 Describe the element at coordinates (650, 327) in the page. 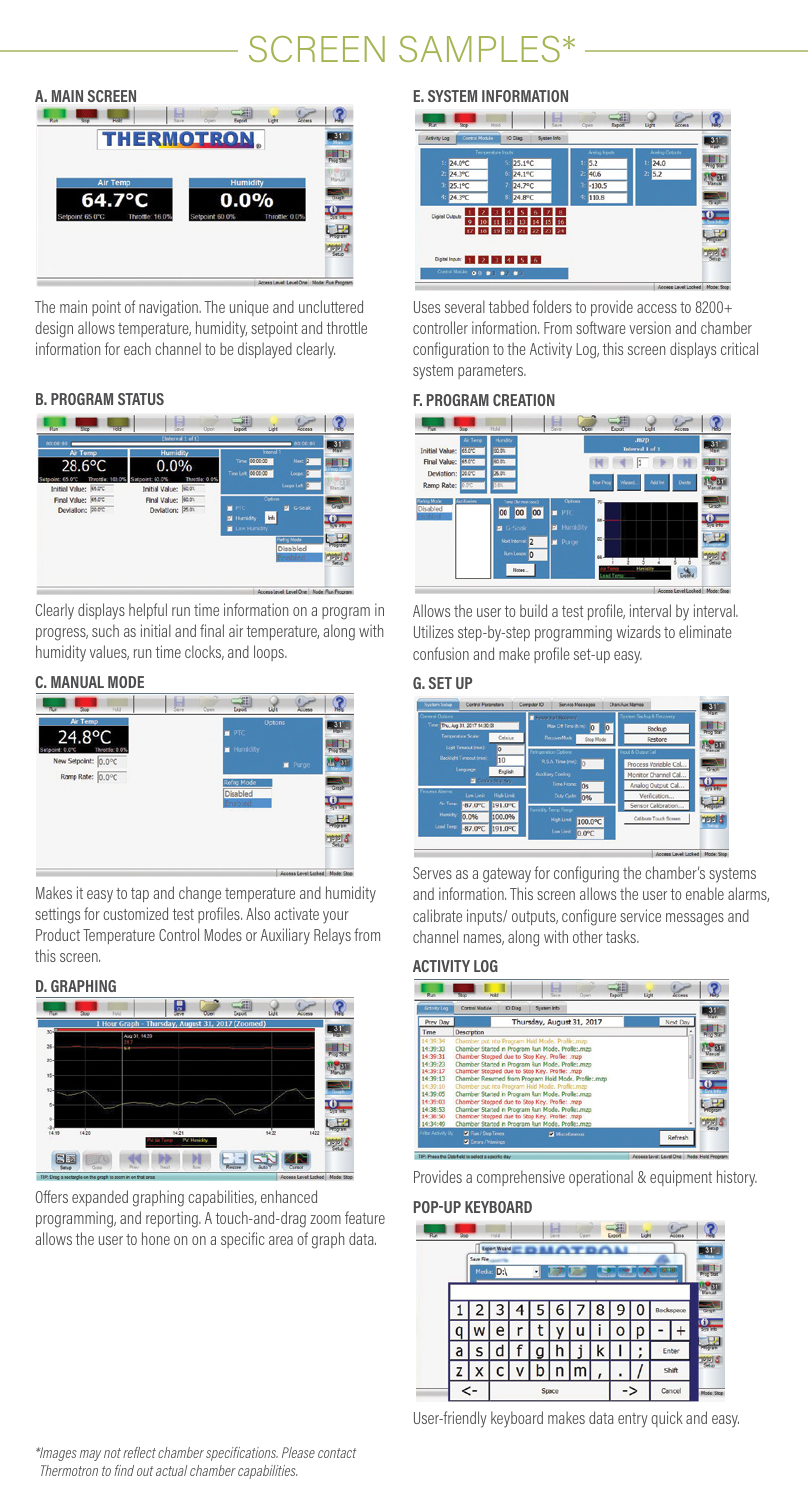

I see `version` at that location.
